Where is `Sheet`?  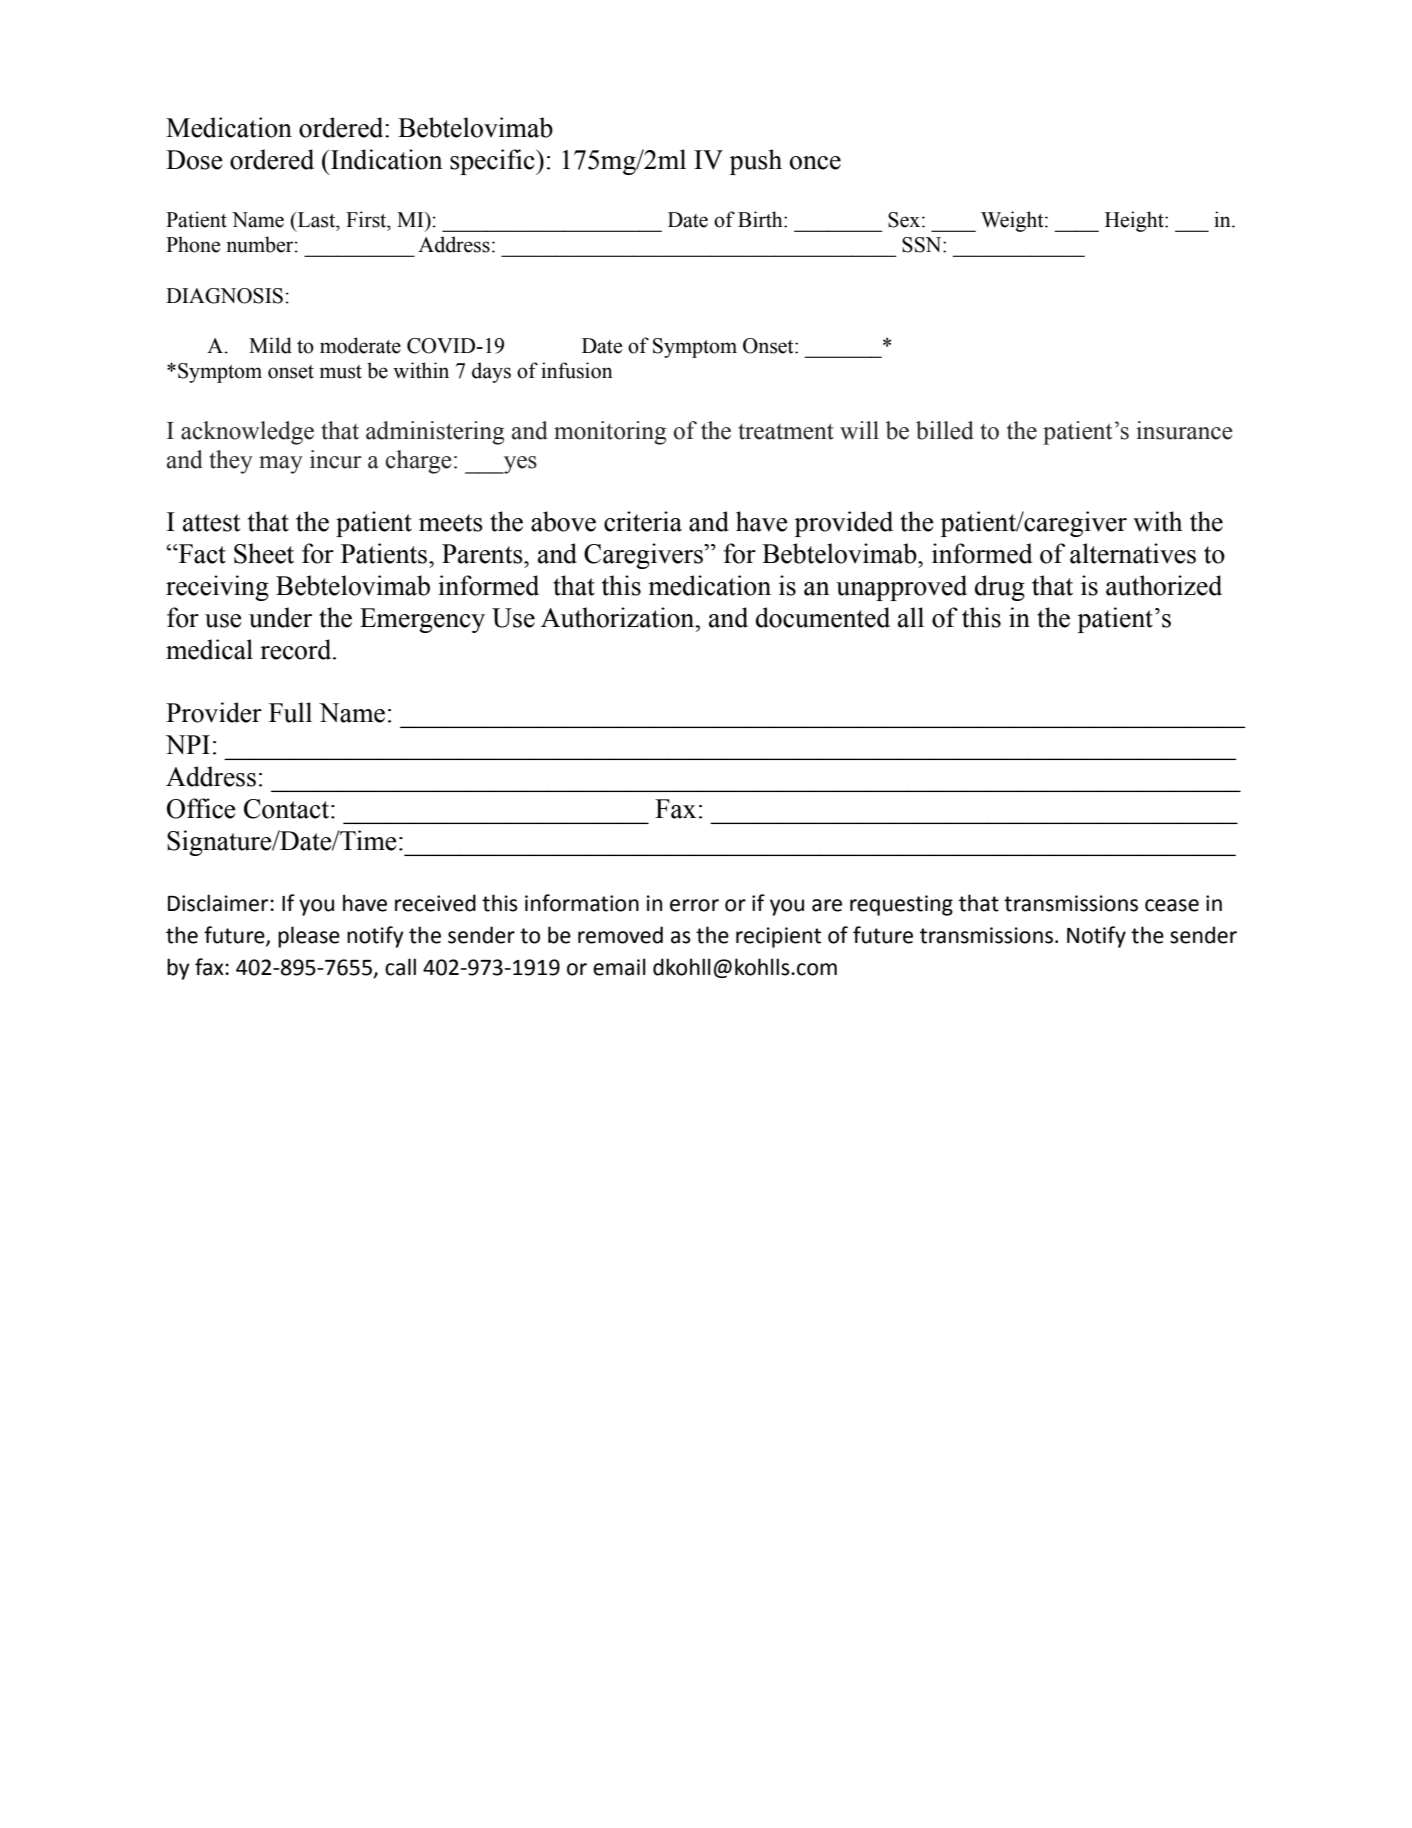 Sheet is located at coordinates (264, 553).
